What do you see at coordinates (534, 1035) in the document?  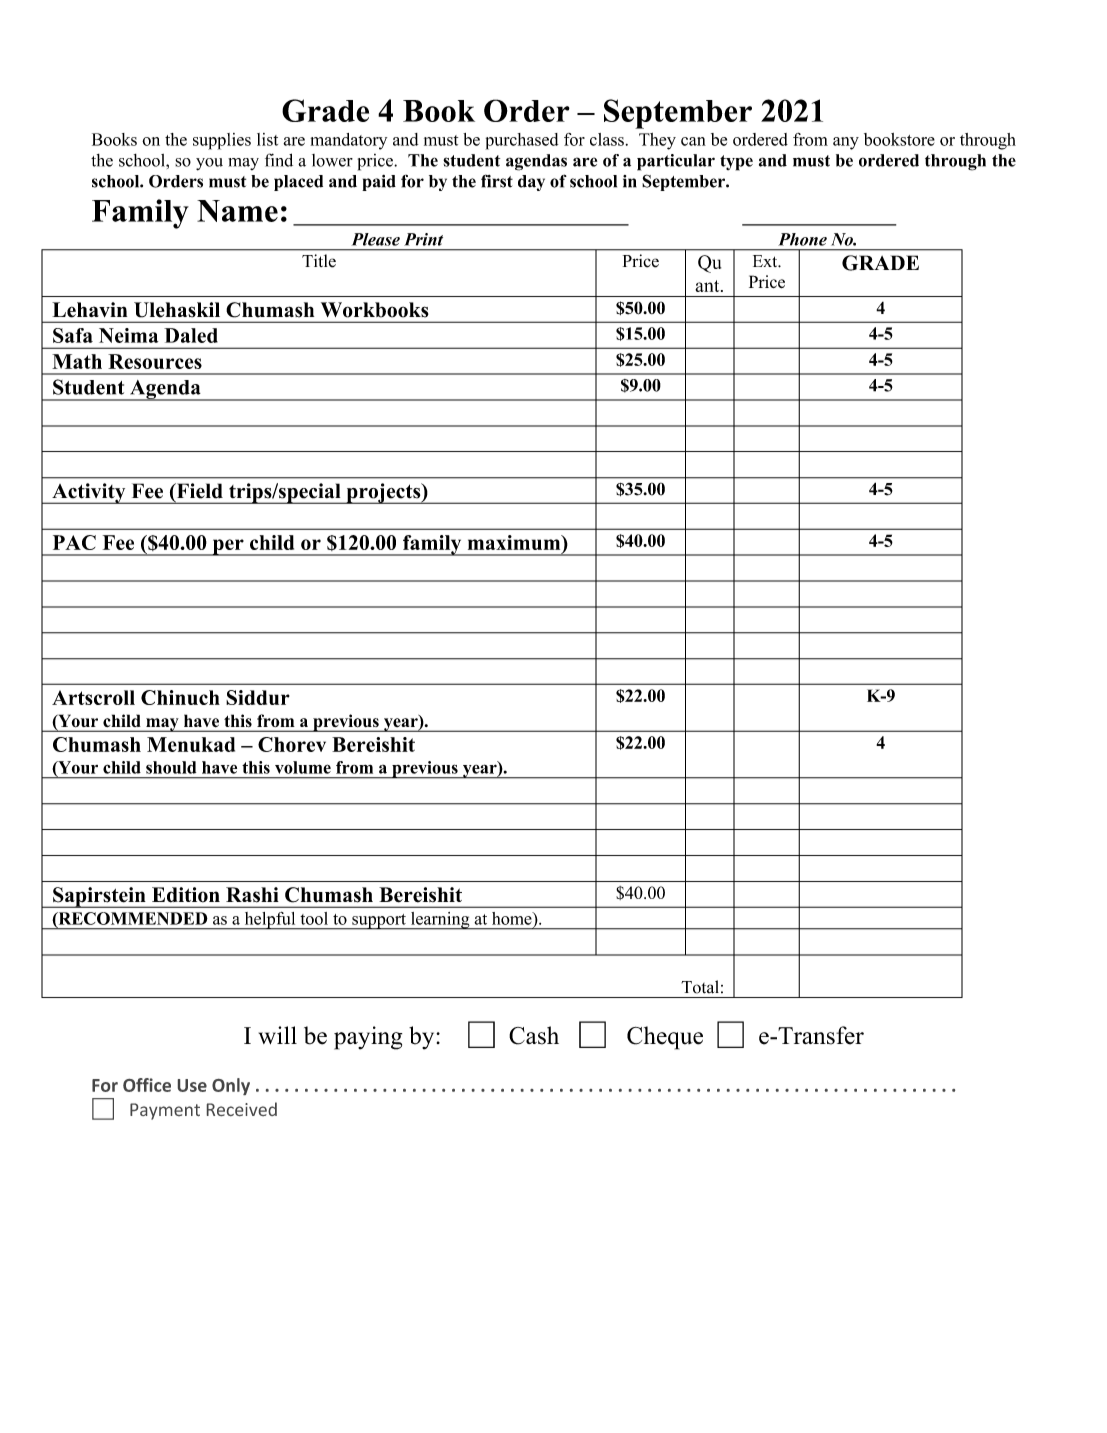 I see `Cash` at bounding box center [534, 1035].
